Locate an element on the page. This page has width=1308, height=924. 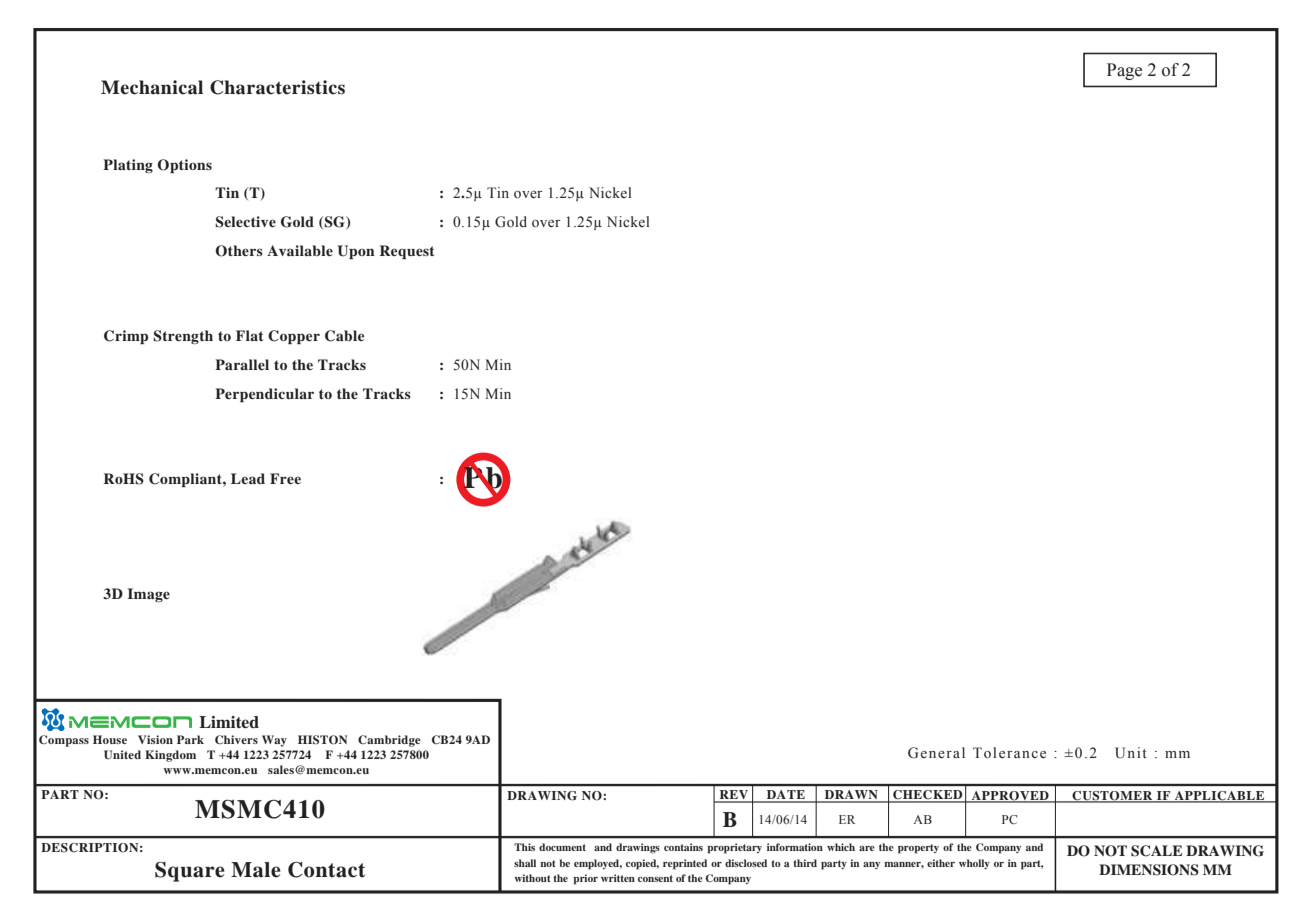
General is located at coordinates (936, 753).
